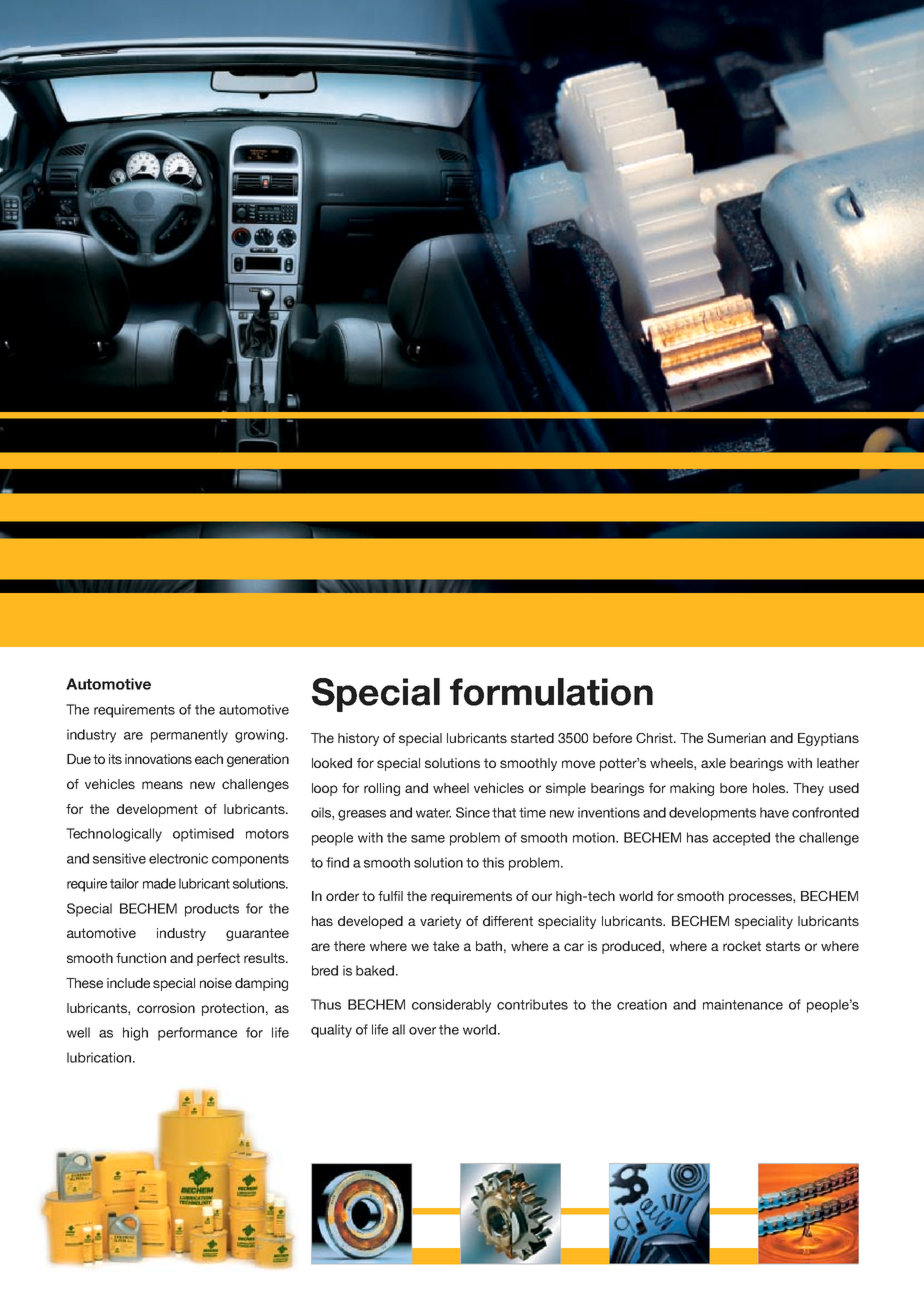 Image resolution: width=924 pixels, height=1307 pixels. Describe the element at coordinates (493, 862) in the document. I see `this` at that location.
